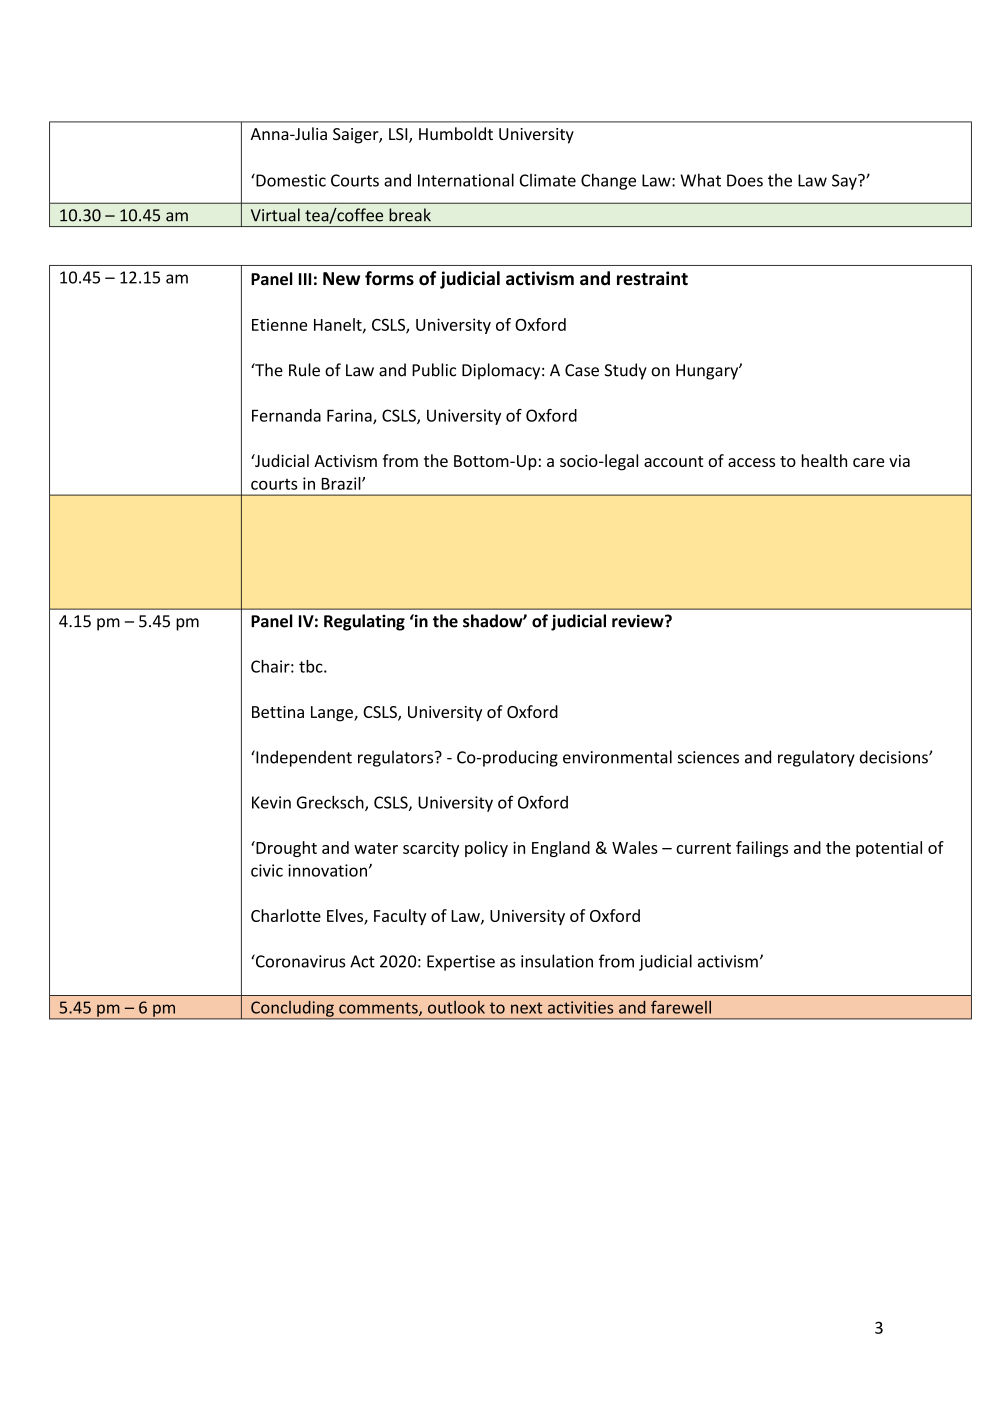  What do you see at coordinates (608, 181) in the image?
I see `Change` at bounding box center [608, 181].
